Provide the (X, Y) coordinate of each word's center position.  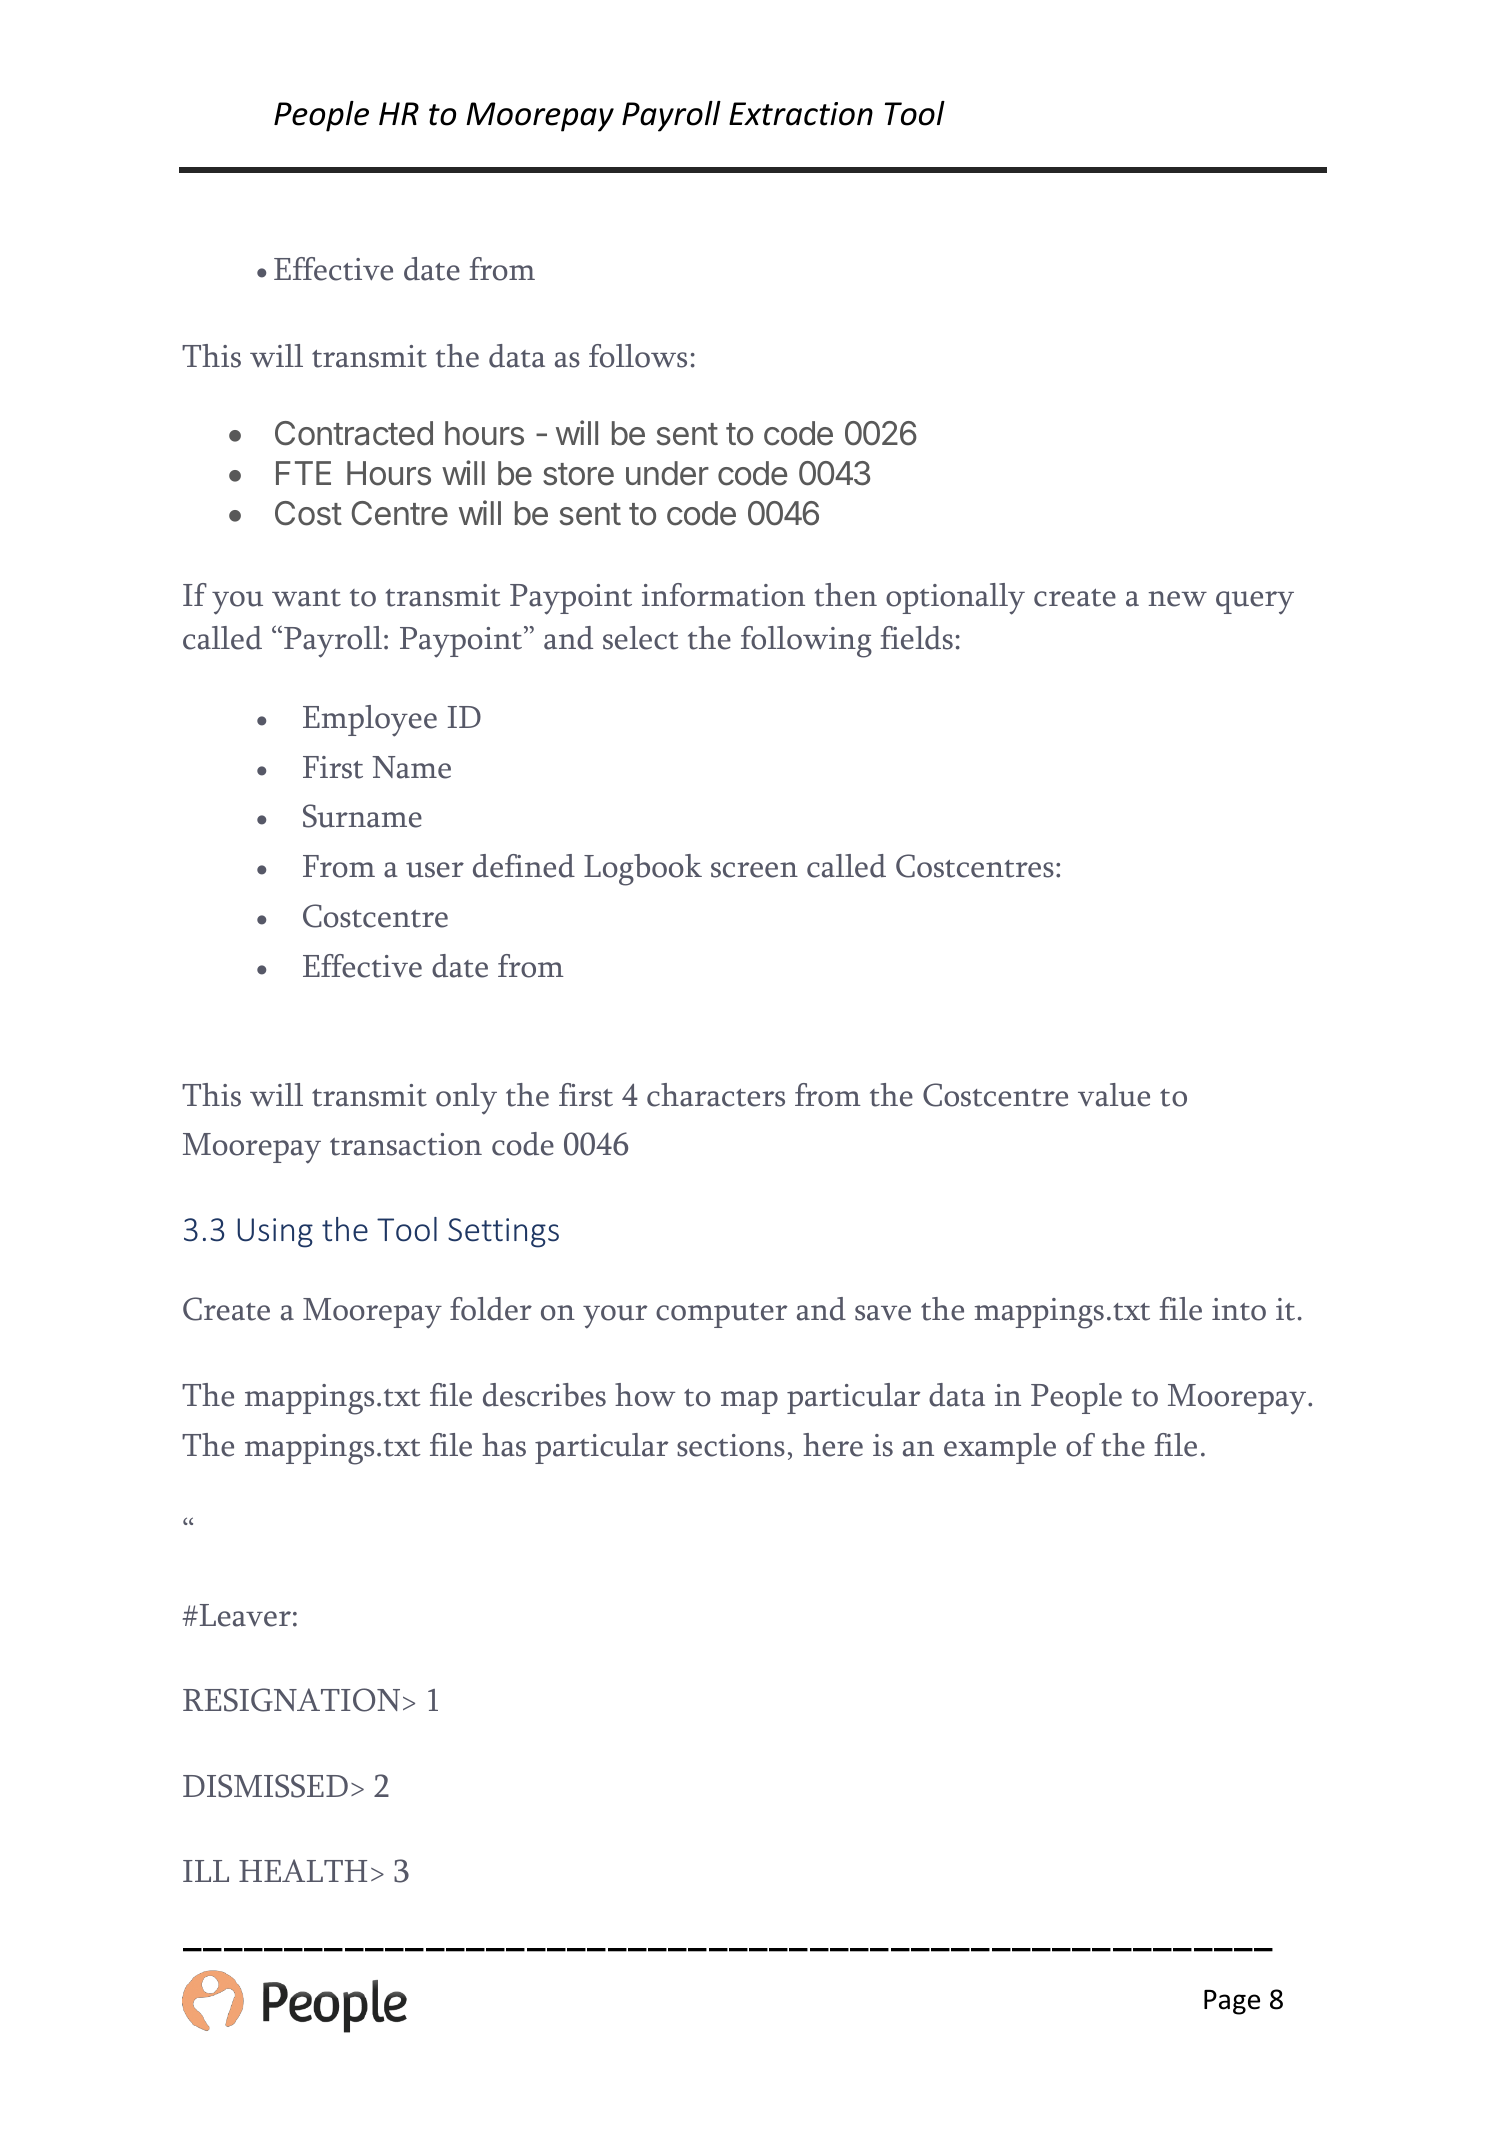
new (1177, 599)
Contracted (354, 433)
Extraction (801, 114)
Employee (370, 721)
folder (491, 1309)
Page (1232, 2002)
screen (754, 870)
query (1255, 603)
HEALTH (303, 1870)
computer (722, 1315)
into (1239, 1309)
